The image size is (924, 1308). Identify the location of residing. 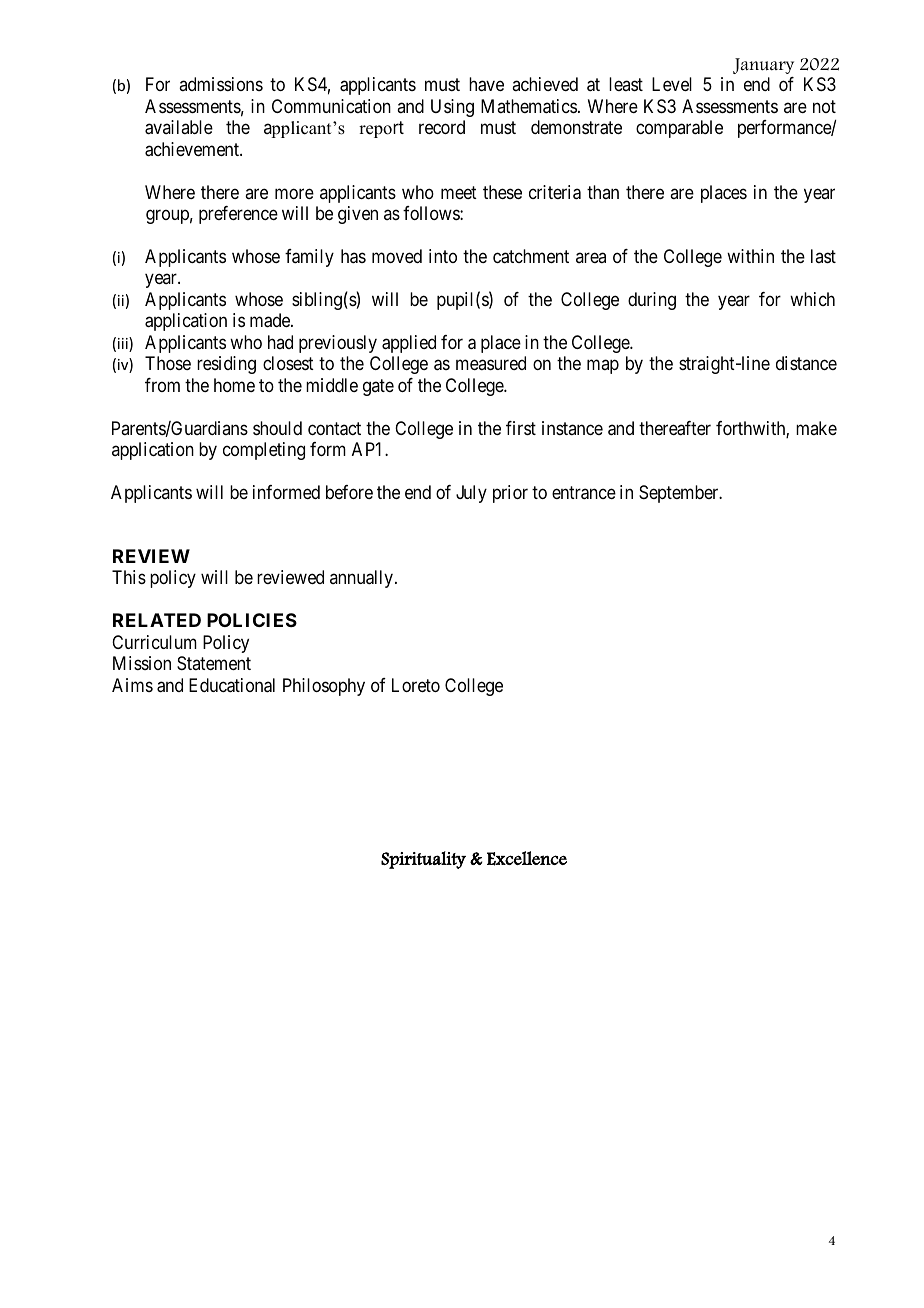
(226, 365).
